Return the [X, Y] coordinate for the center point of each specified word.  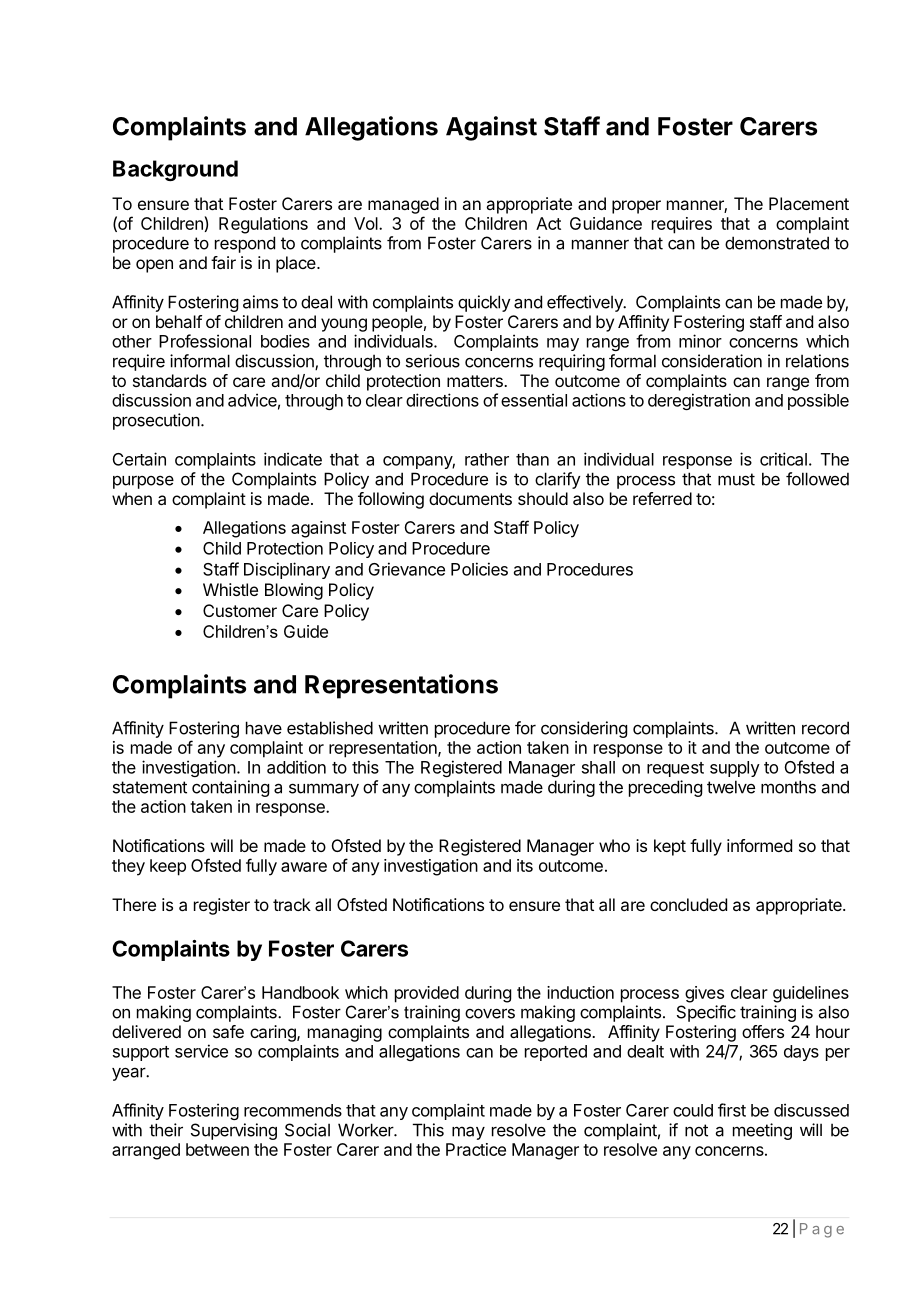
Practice [476, 1149]
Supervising [234, 1131]
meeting [762, 1131]
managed [403, 205]
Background [175, 170]
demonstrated [777, 243]
